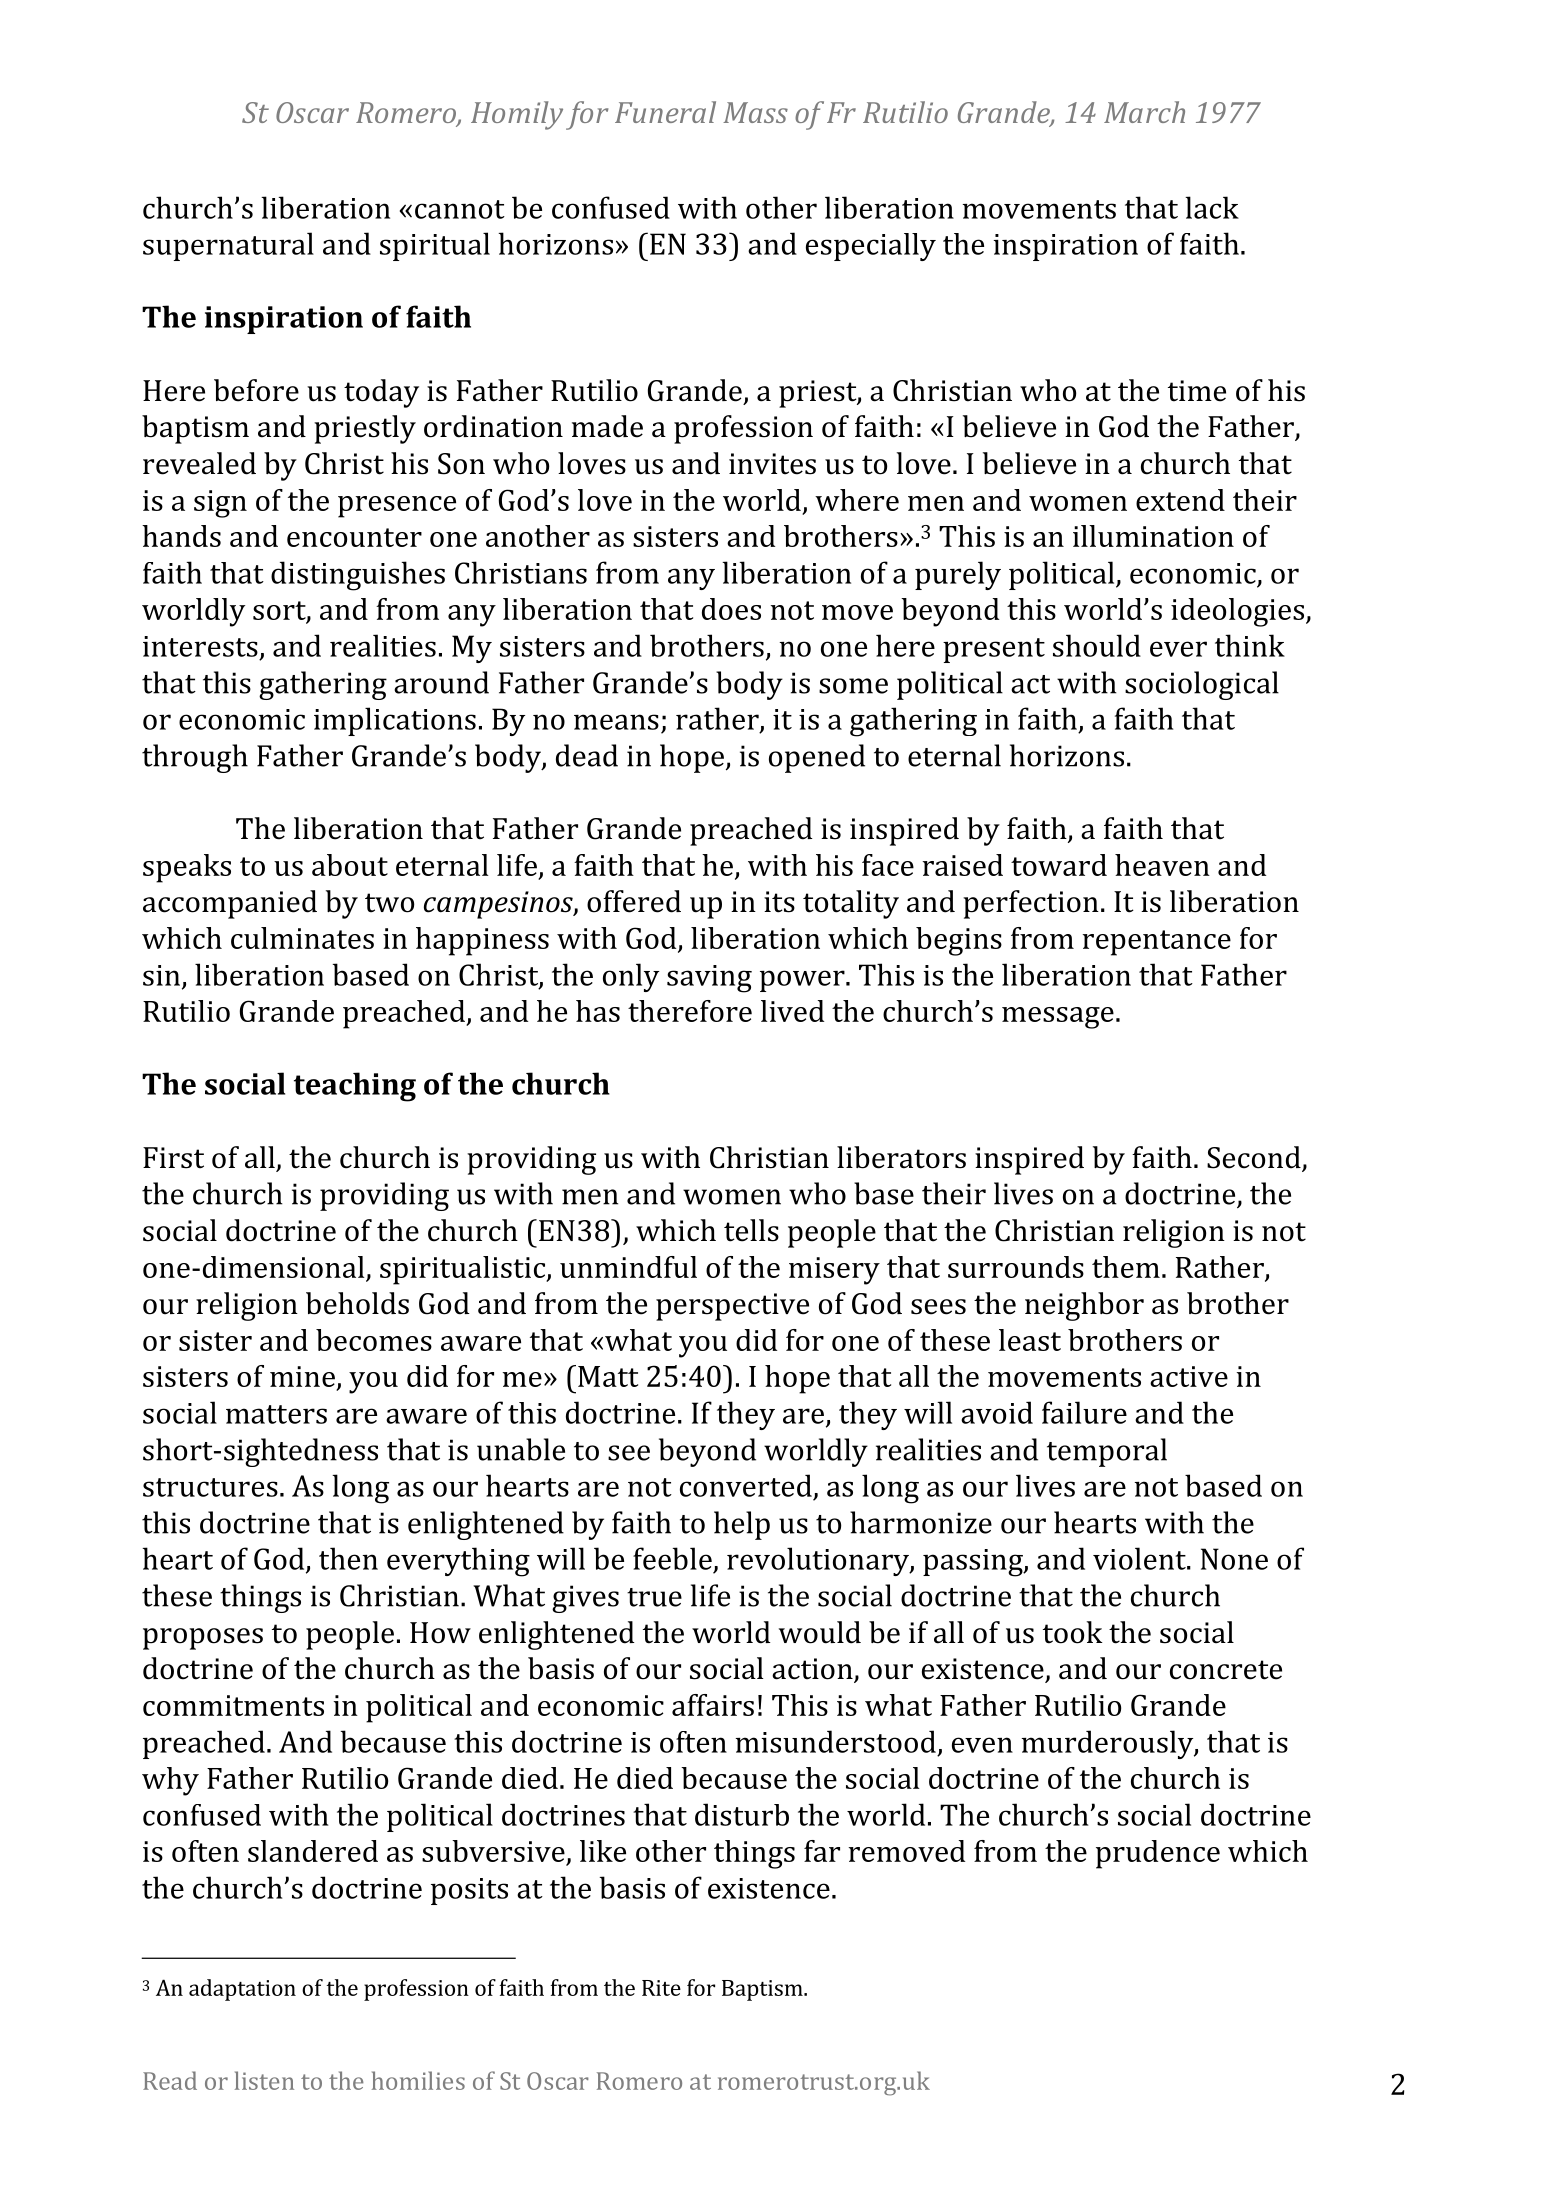 The height and width of the document is (2186, 1546). What do you see at coordinates (661, 1988) in the document?
I see `Rite` at bounding box center [661, 1988].
